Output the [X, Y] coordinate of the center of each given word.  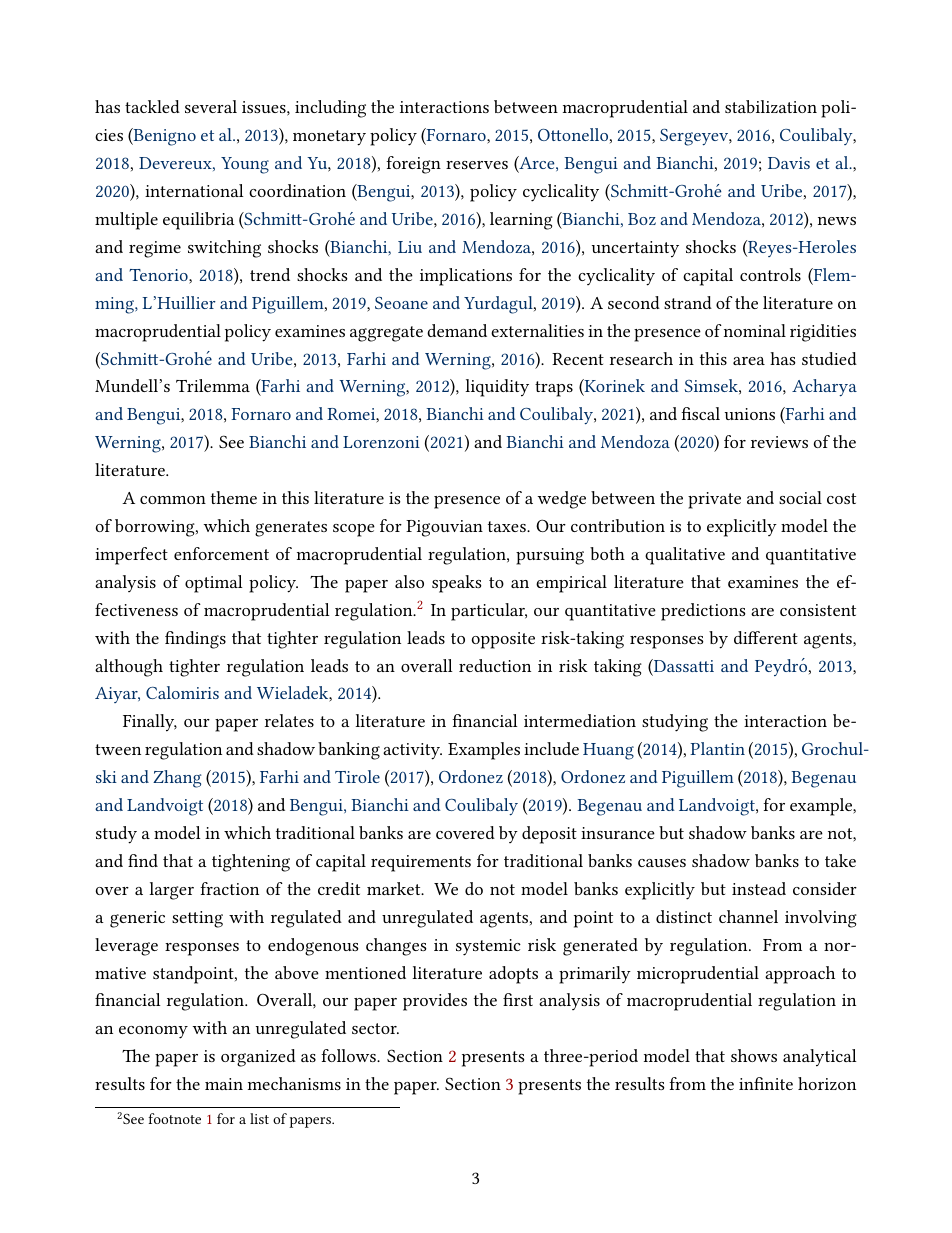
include [551, 748]
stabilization [771, 106]
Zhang [177, 779]
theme [234, 497]
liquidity [497, 388]
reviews [779, 442]
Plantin [717, 748]
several [211, 106]
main [224, 1084]
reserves [477, 165]
